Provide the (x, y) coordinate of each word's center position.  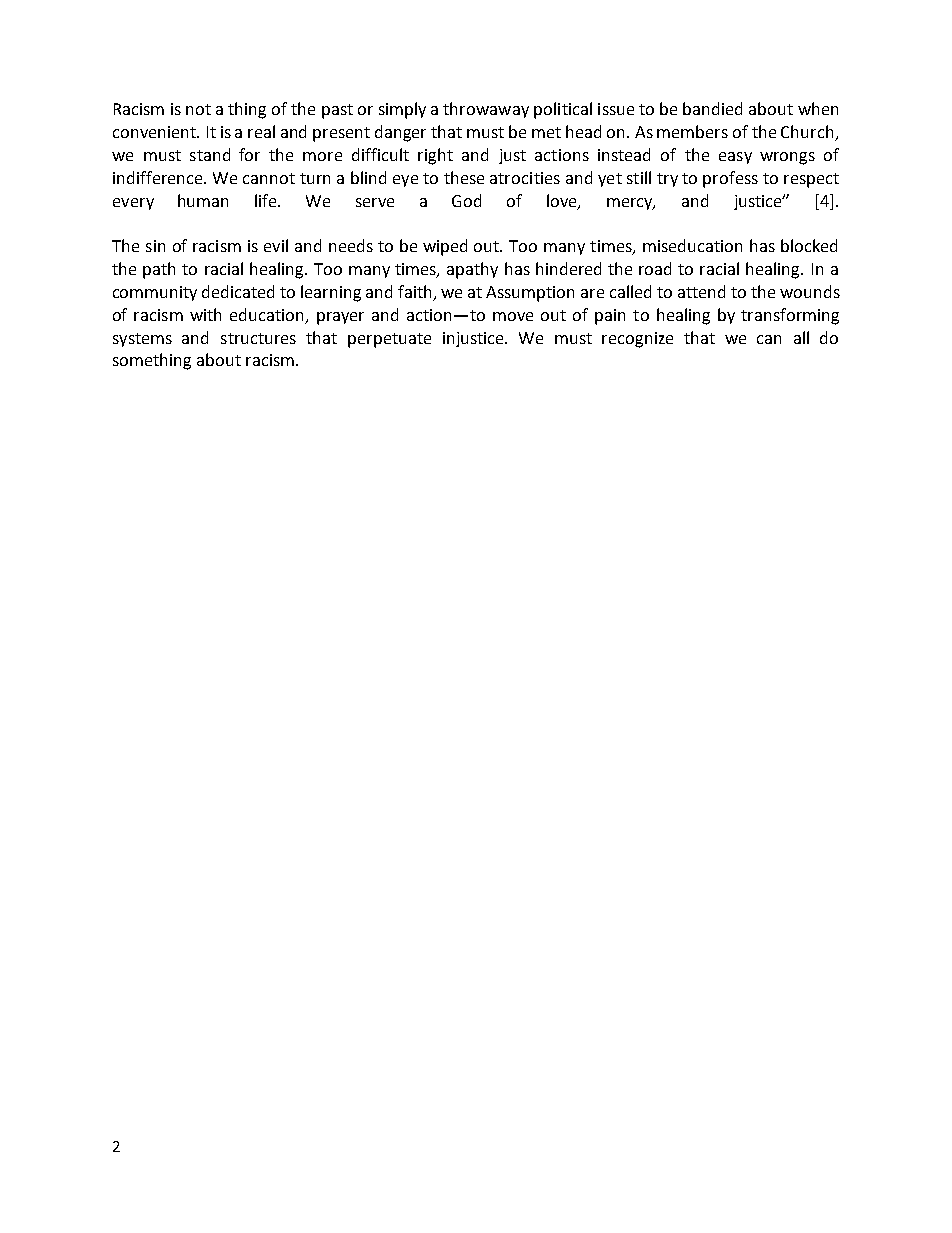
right (435, 156)
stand (210, 154)
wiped (445, 247)
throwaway (486, 110)
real (261, 131)
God (466, 200)
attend (701, 291)
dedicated (238, 291)
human (203, 200)
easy (735, 158)
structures (258, 338)
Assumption (530, 294)
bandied (712, 108)
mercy (631, 204)
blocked (809, 245)
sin (155, 246)
